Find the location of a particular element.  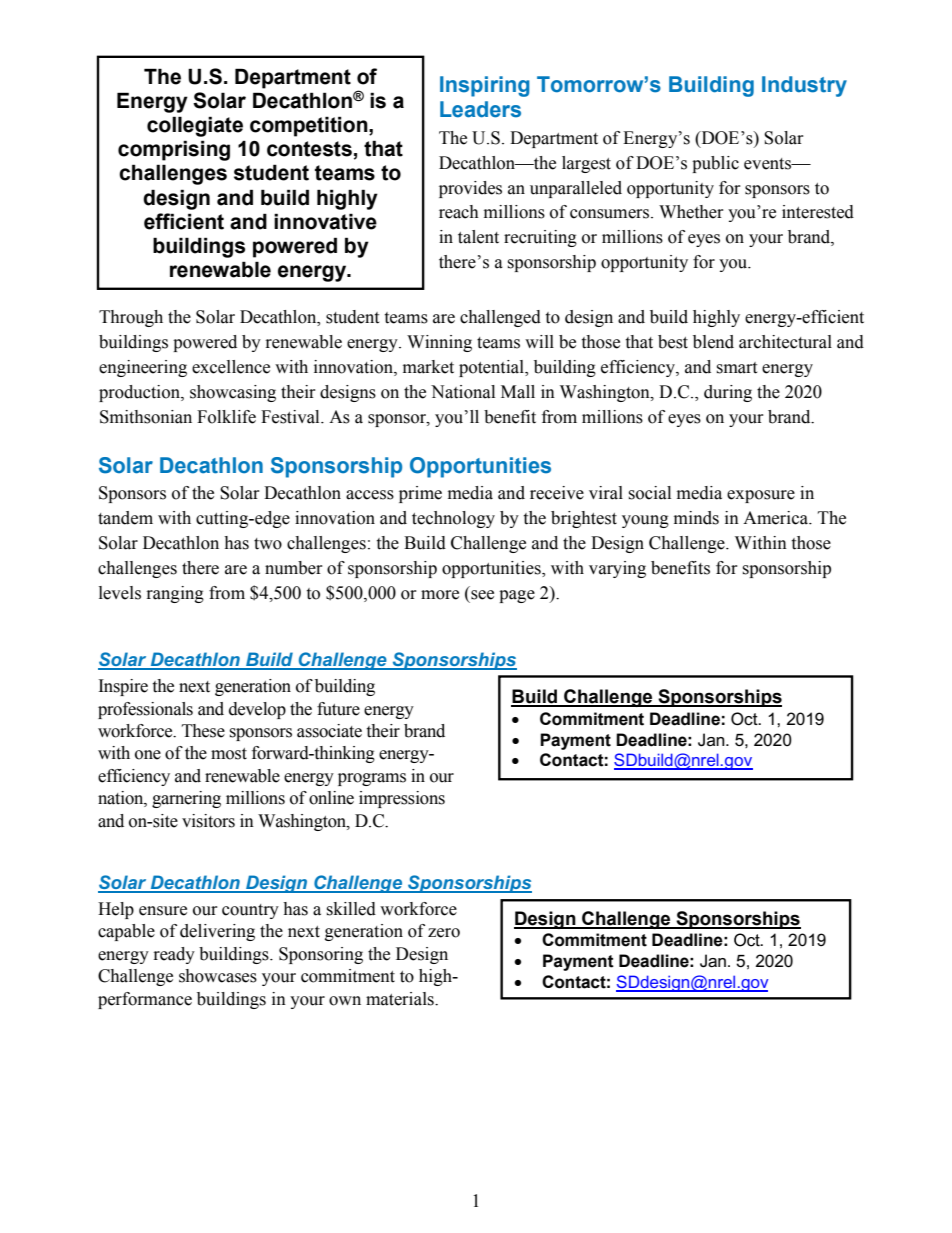

public is located at coordinates (715, 164).
